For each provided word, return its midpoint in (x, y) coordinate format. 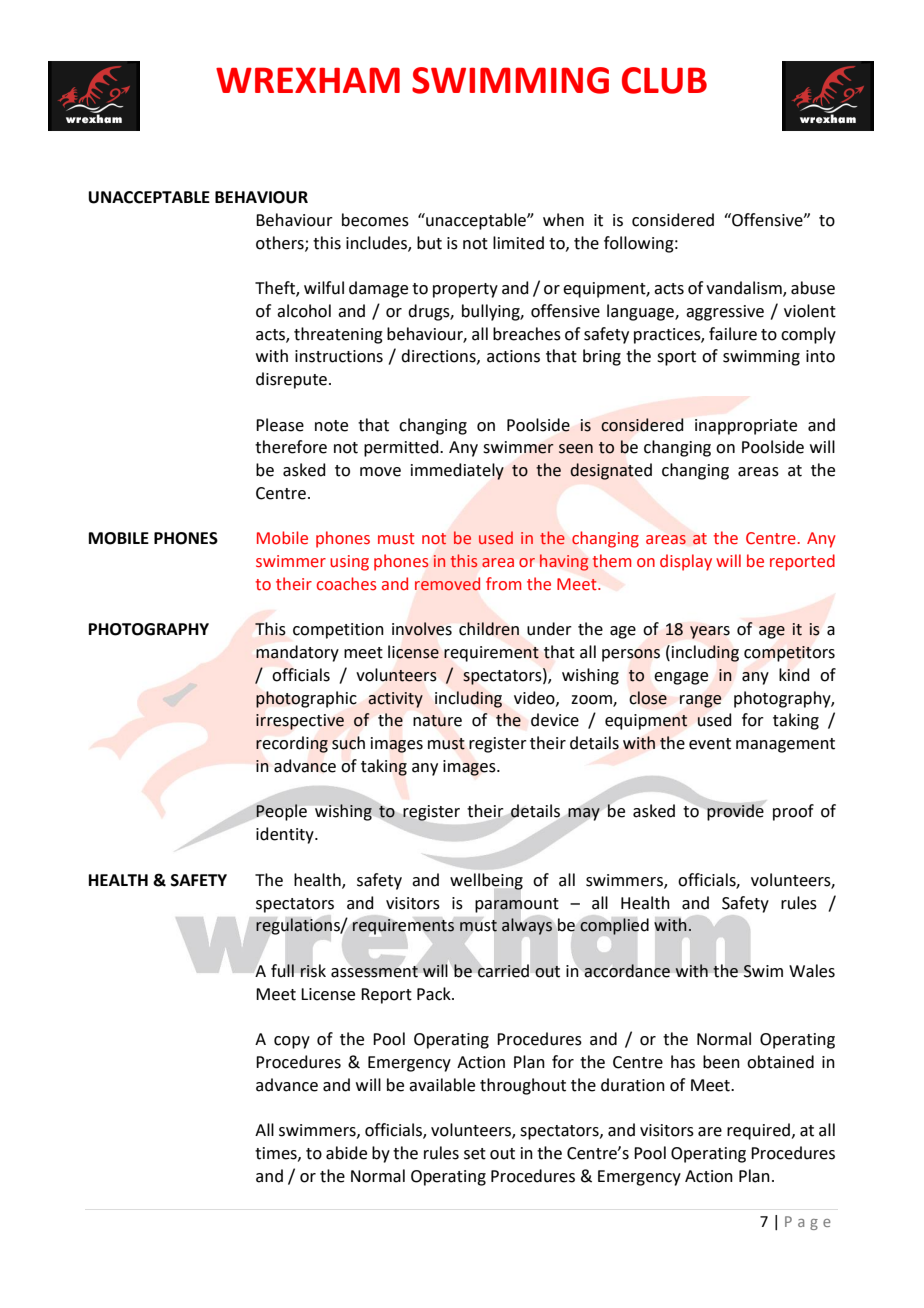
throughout (523, 1086)
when (563, 220)
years (710, 632)
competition (338, 631)
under (549, 629)
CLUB (664, 80)
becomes (375, 220)
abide (346, 1153)
